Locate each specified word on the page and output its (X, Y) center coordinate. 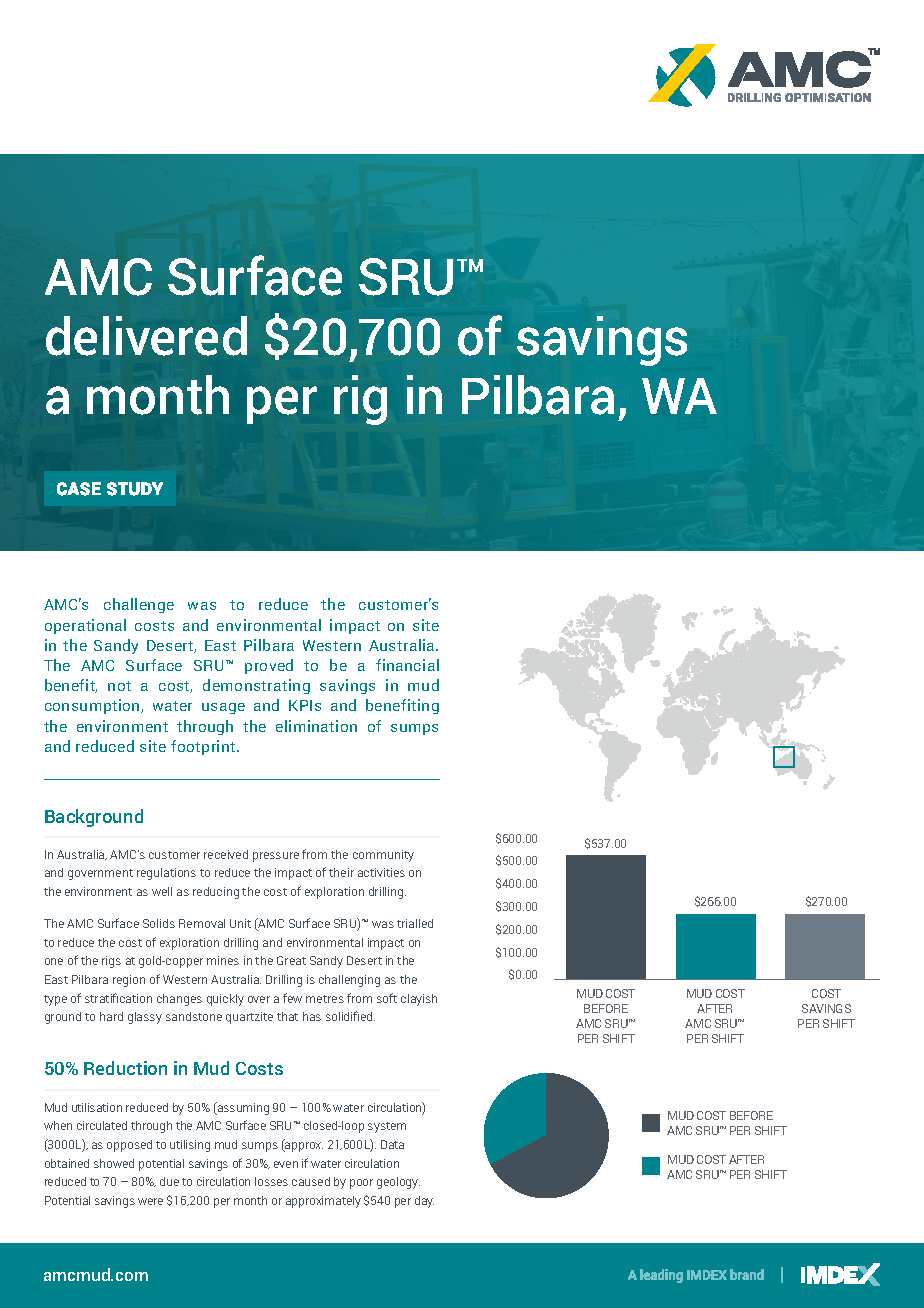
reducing (216, 893)
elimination (316, 726)
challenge (139, 605)
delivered (146, 336)
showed (114, 1163)
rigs (111, 962)
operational (85, 626)
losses (271, 1181)
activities (381, 872)
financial (407, 665)
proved (269, 666)
